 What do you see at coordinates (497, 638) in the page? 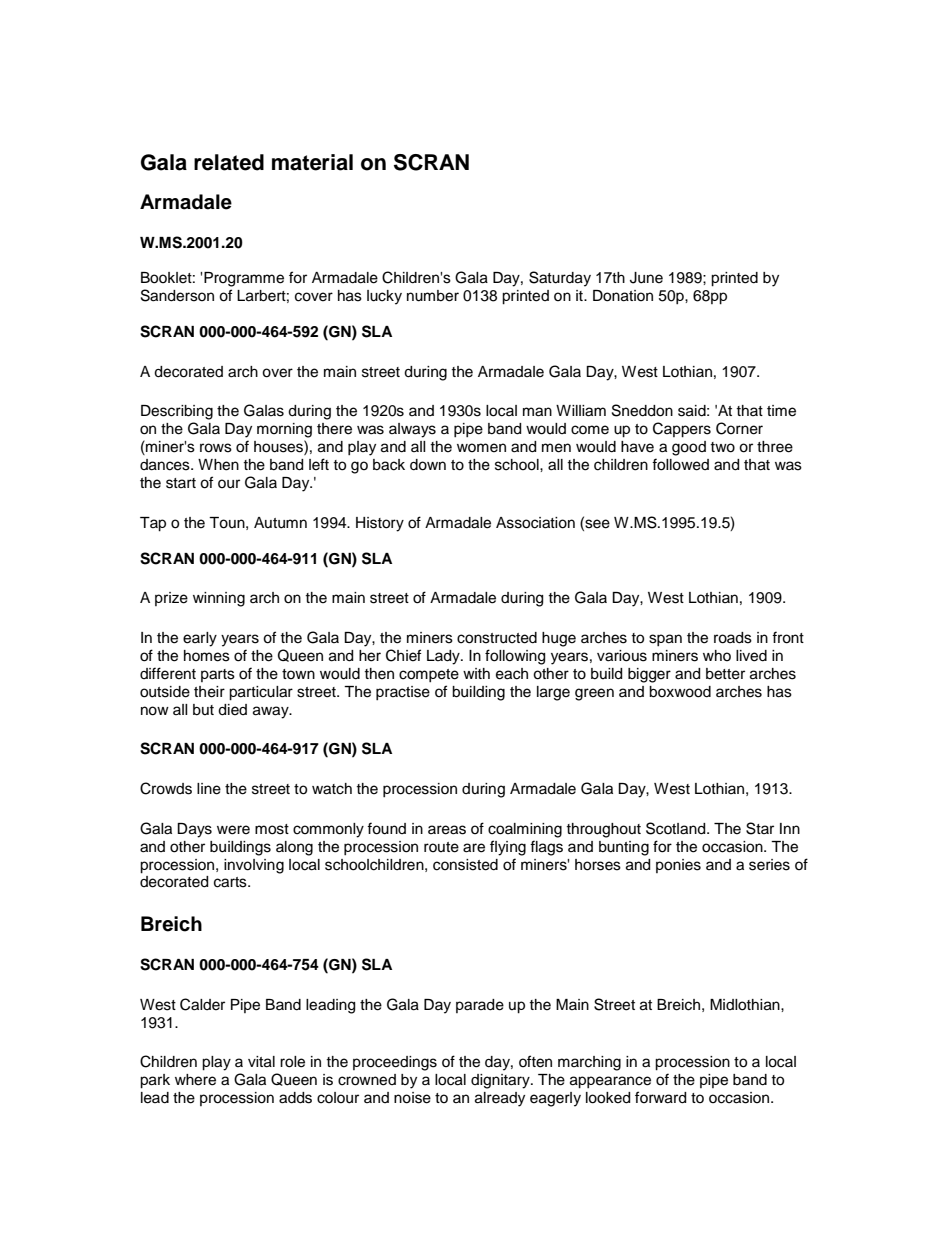
I see `constructed` at bounding box center [497, 638].
